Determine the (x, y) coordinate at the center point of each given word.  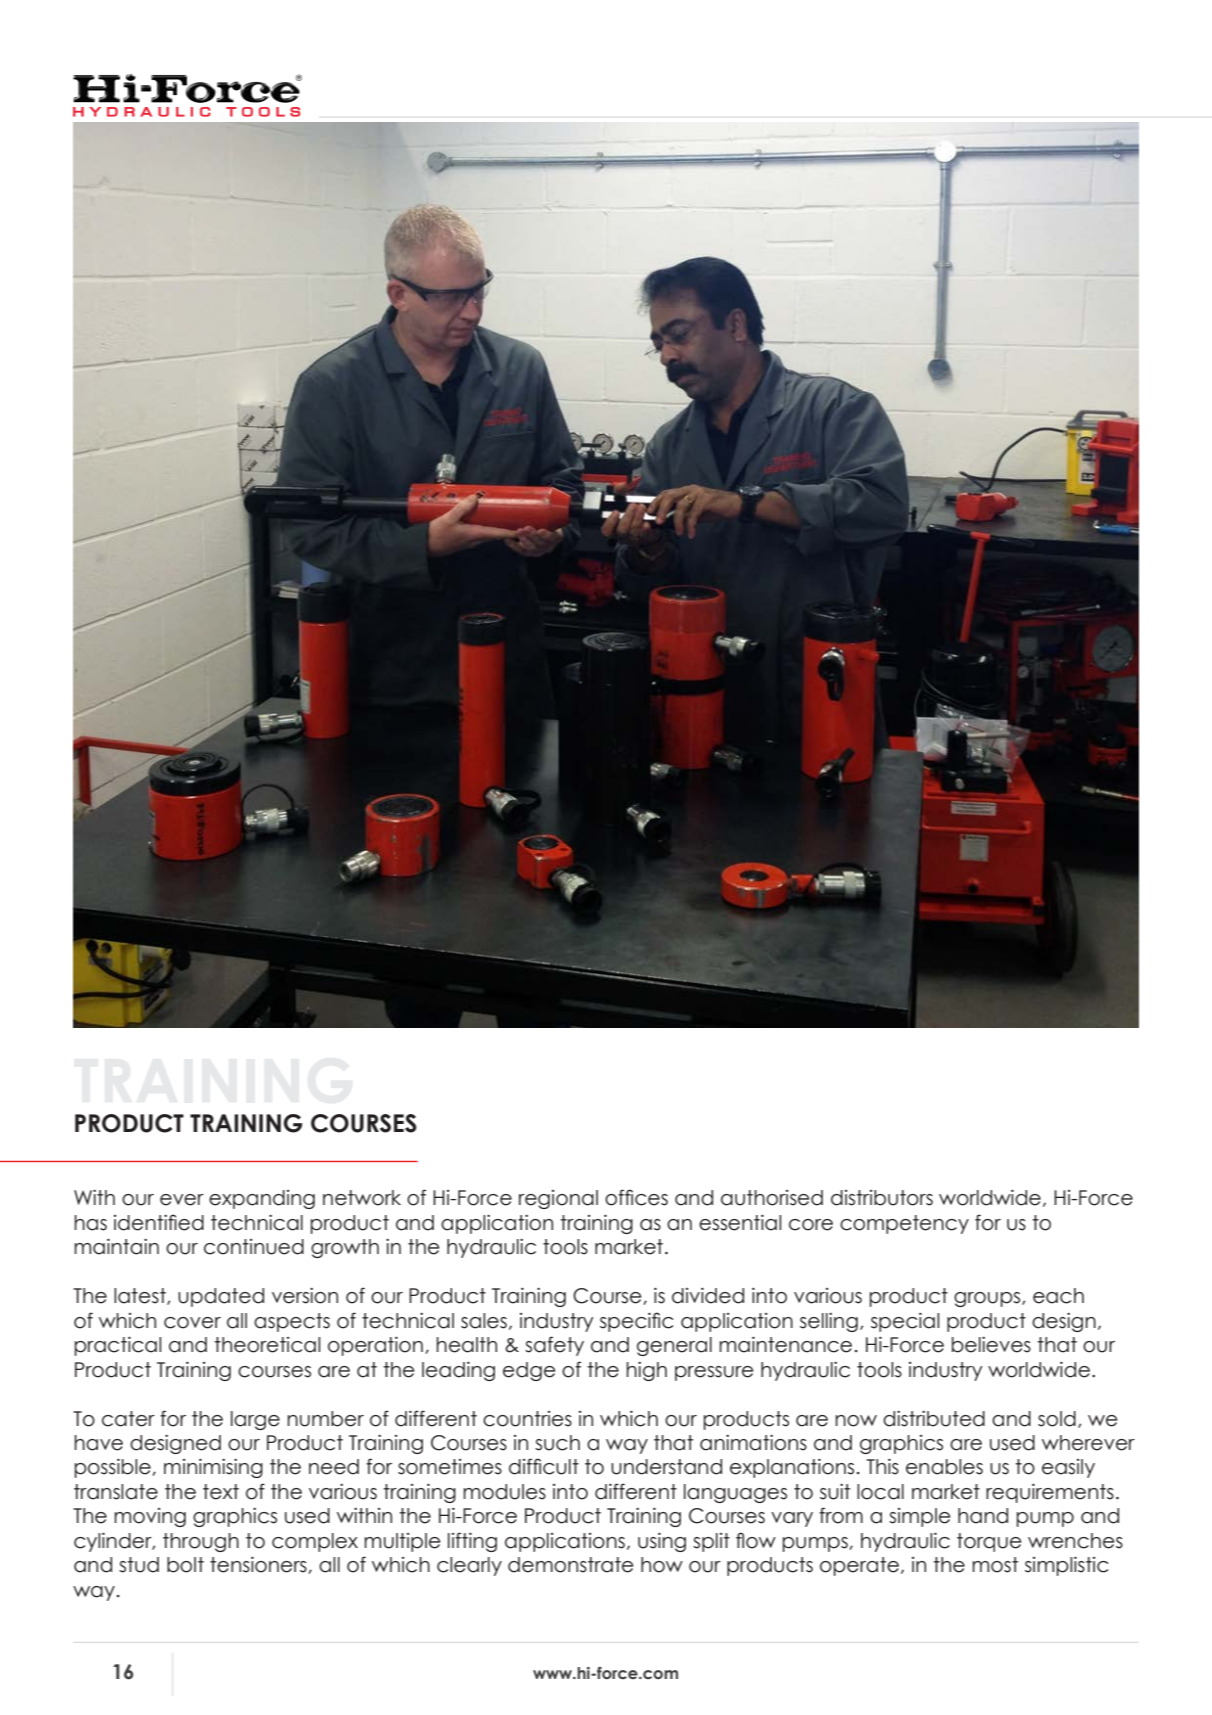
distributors (882, 1198)
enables (944, 1467)
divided (708, 1295)
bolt (185, 1565)
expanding (262, 1199)
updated (221, 1297)
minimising (213, 1468)
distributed (934, 1419)
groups (988, 1299)
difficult (544, 1466)
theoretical (267, 1345)
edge (529, 1371)
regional (558, 1199)
